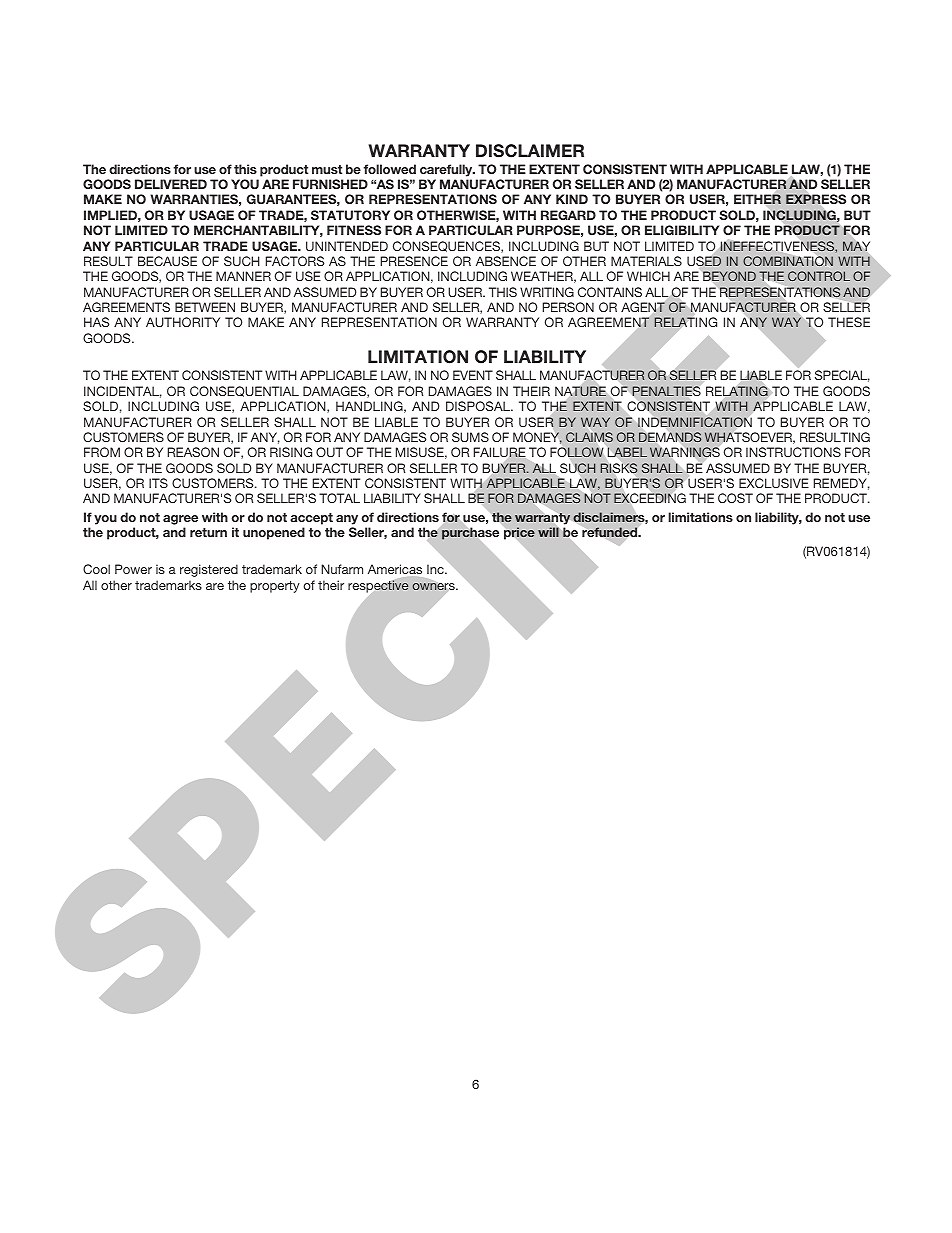 The height and width of the image is (1233, 952). I want to click on CONSEQUENTIAL, so click(244, 391).
